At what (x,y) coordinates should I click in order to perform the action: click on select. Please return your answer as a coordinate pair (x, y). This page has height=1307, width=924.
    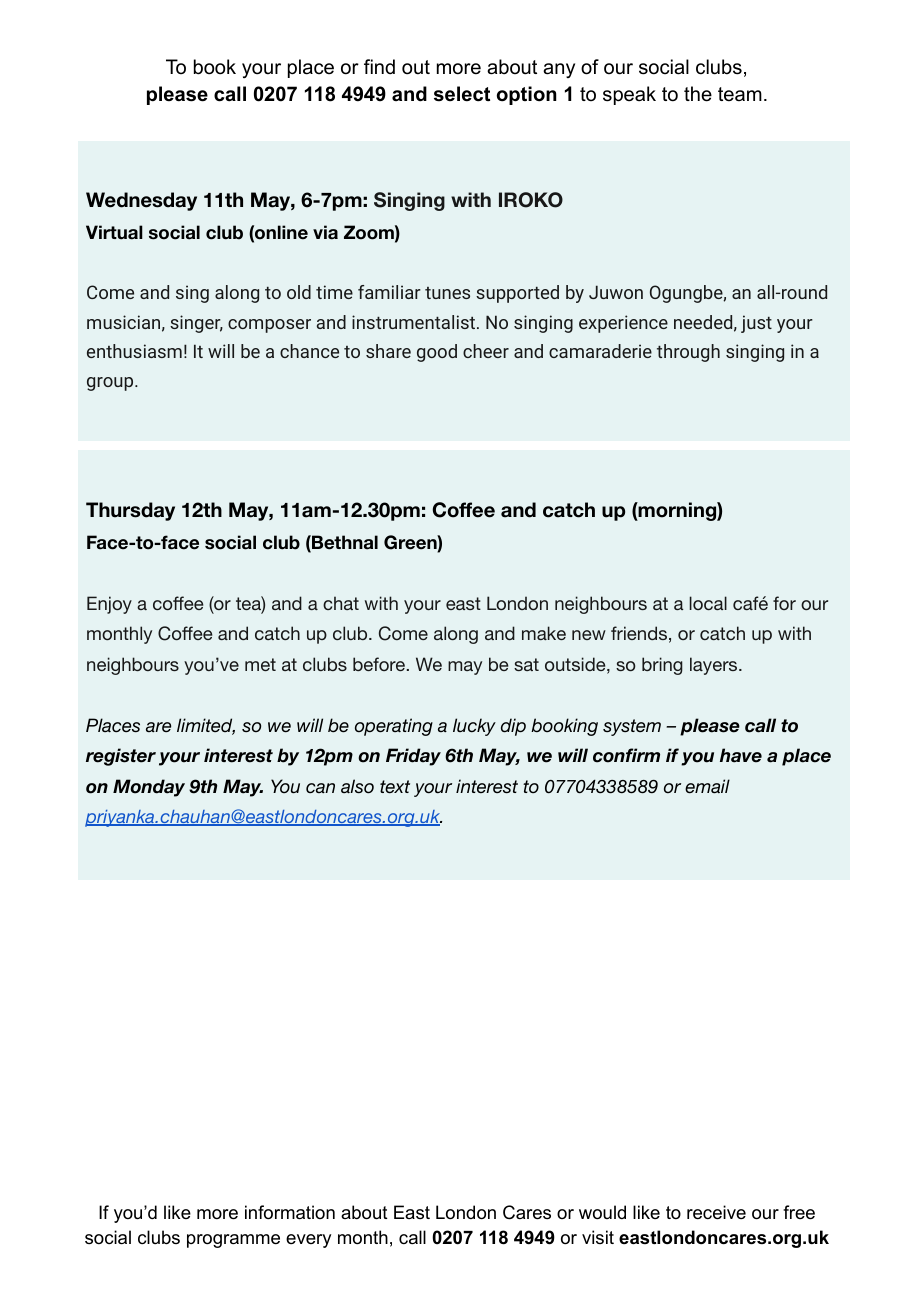
    Looking at the image, I should click on (462, 94).
